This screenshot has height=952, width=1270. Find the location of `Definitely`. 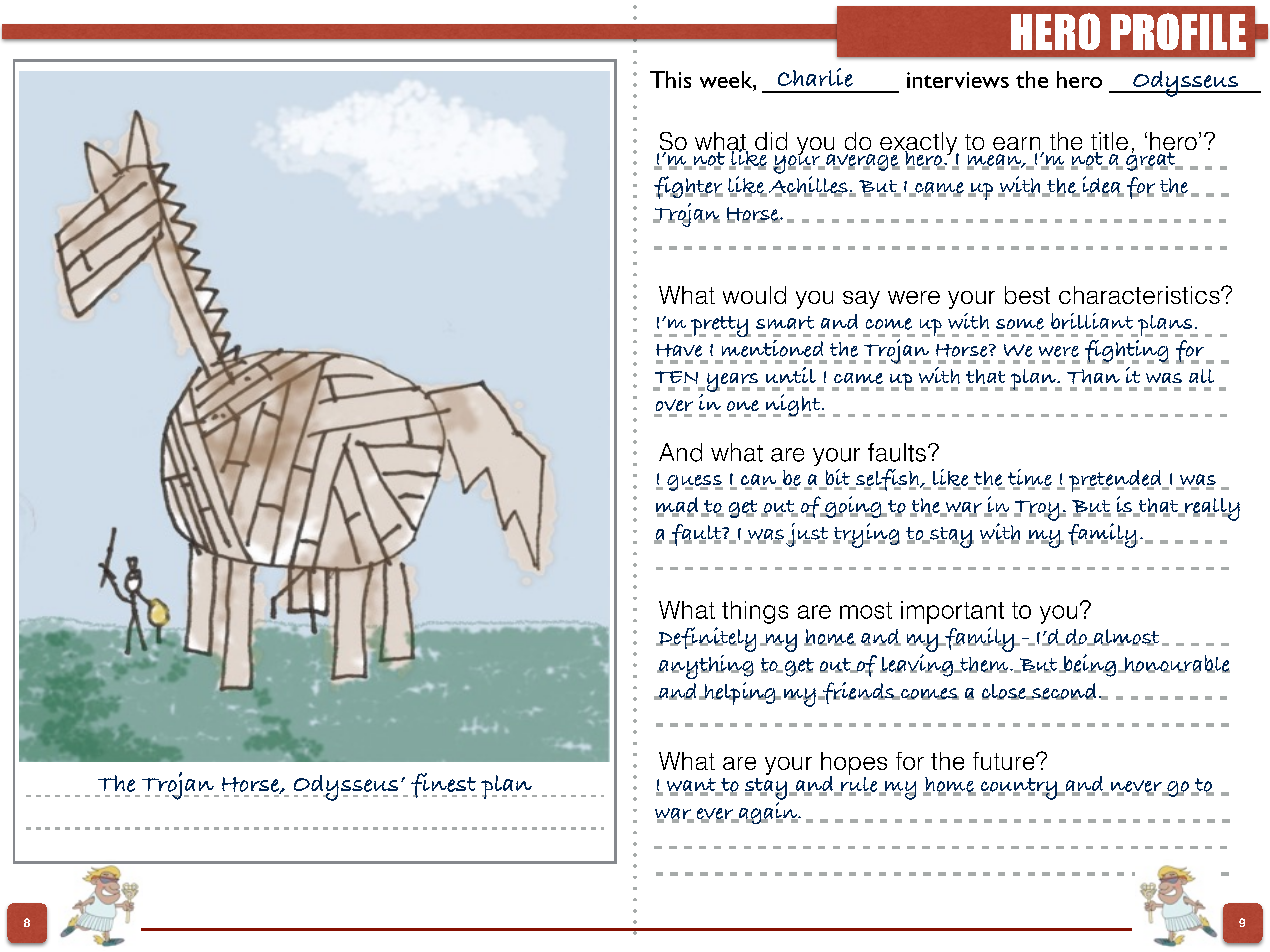

Definitely is located at coordinates (706, 639).
